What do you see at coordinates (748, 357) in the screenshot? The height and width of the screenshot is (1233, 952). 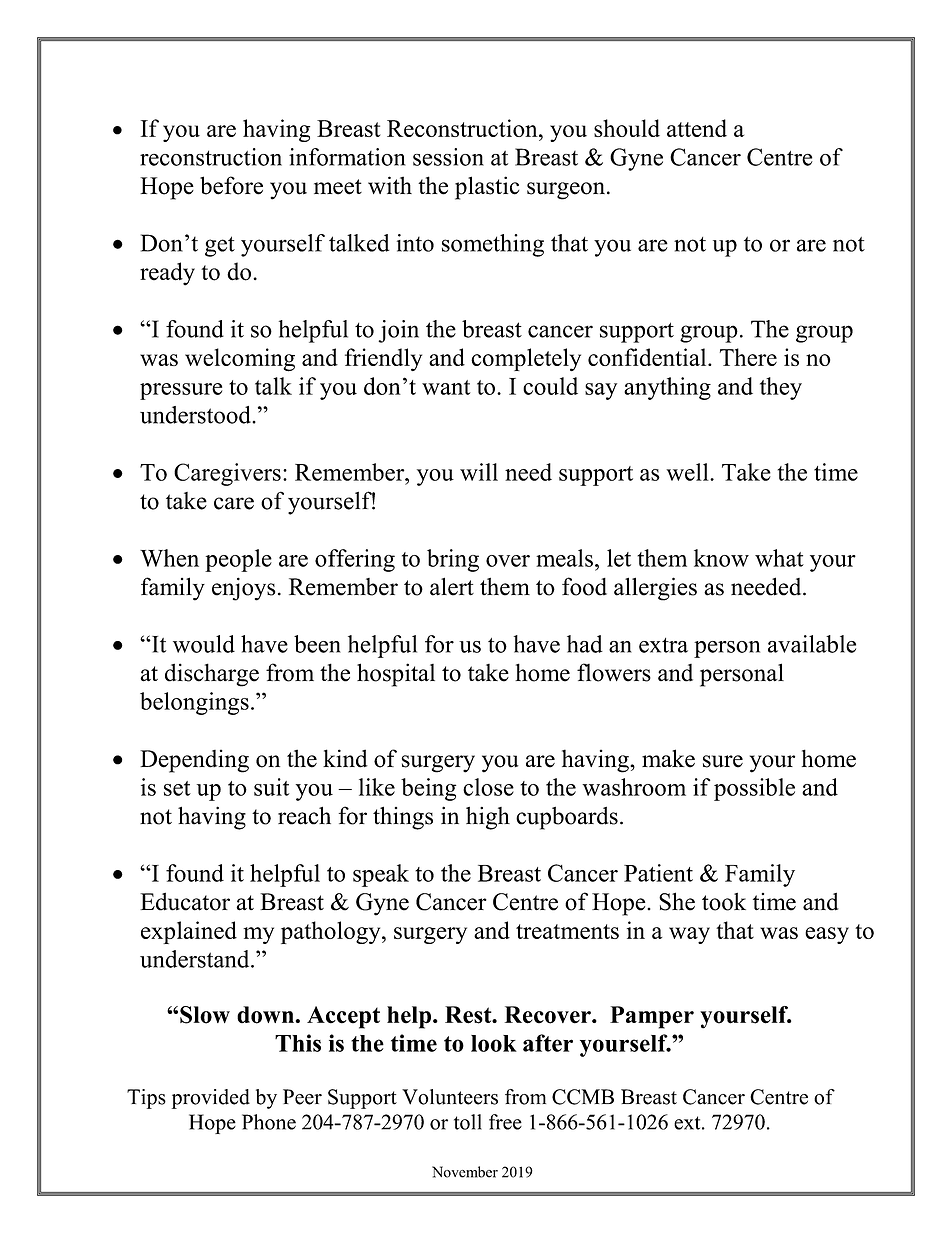 I see `There` at bounding box center [748, 357].
